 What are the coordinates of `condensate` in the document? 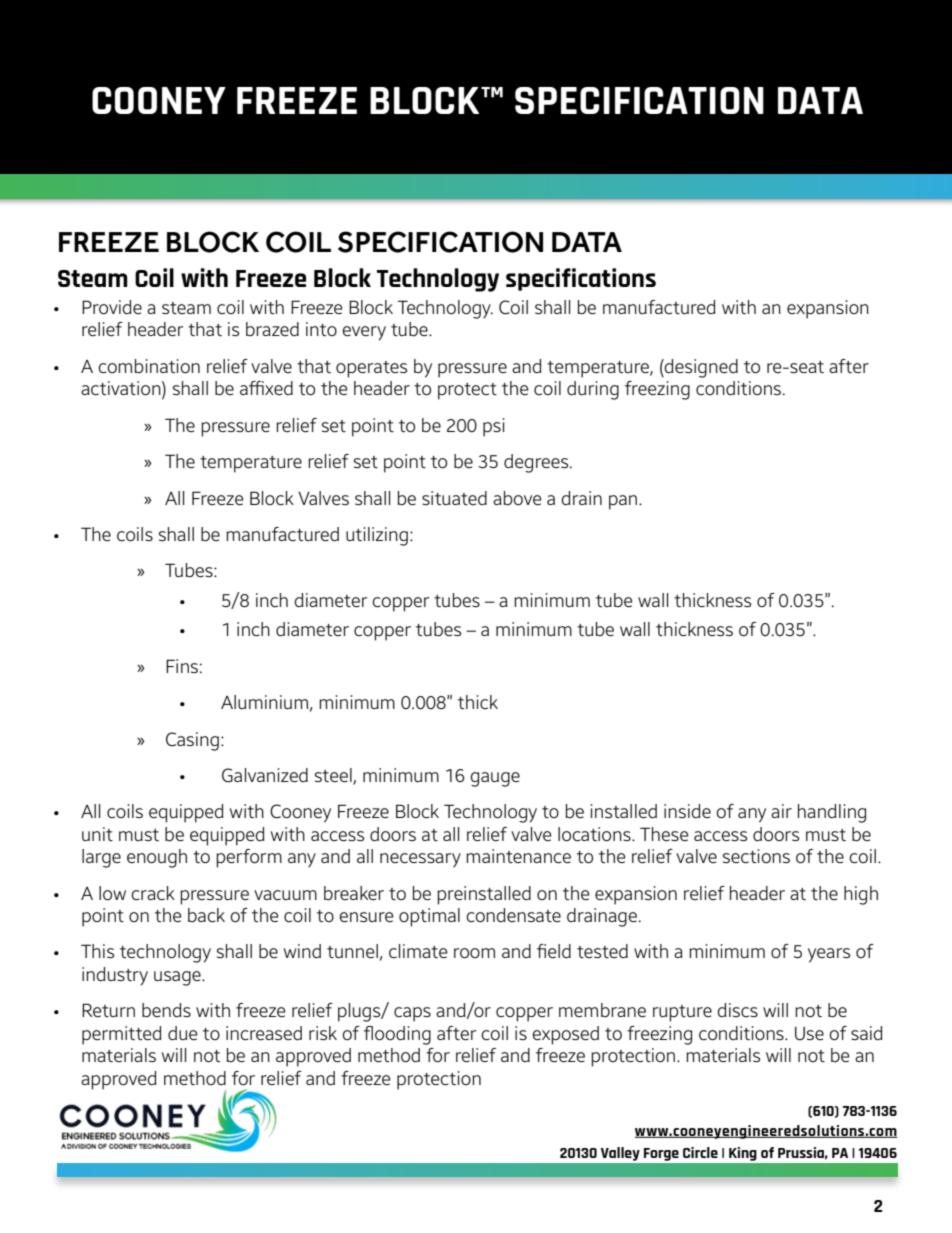 It's located at (513, 915).
